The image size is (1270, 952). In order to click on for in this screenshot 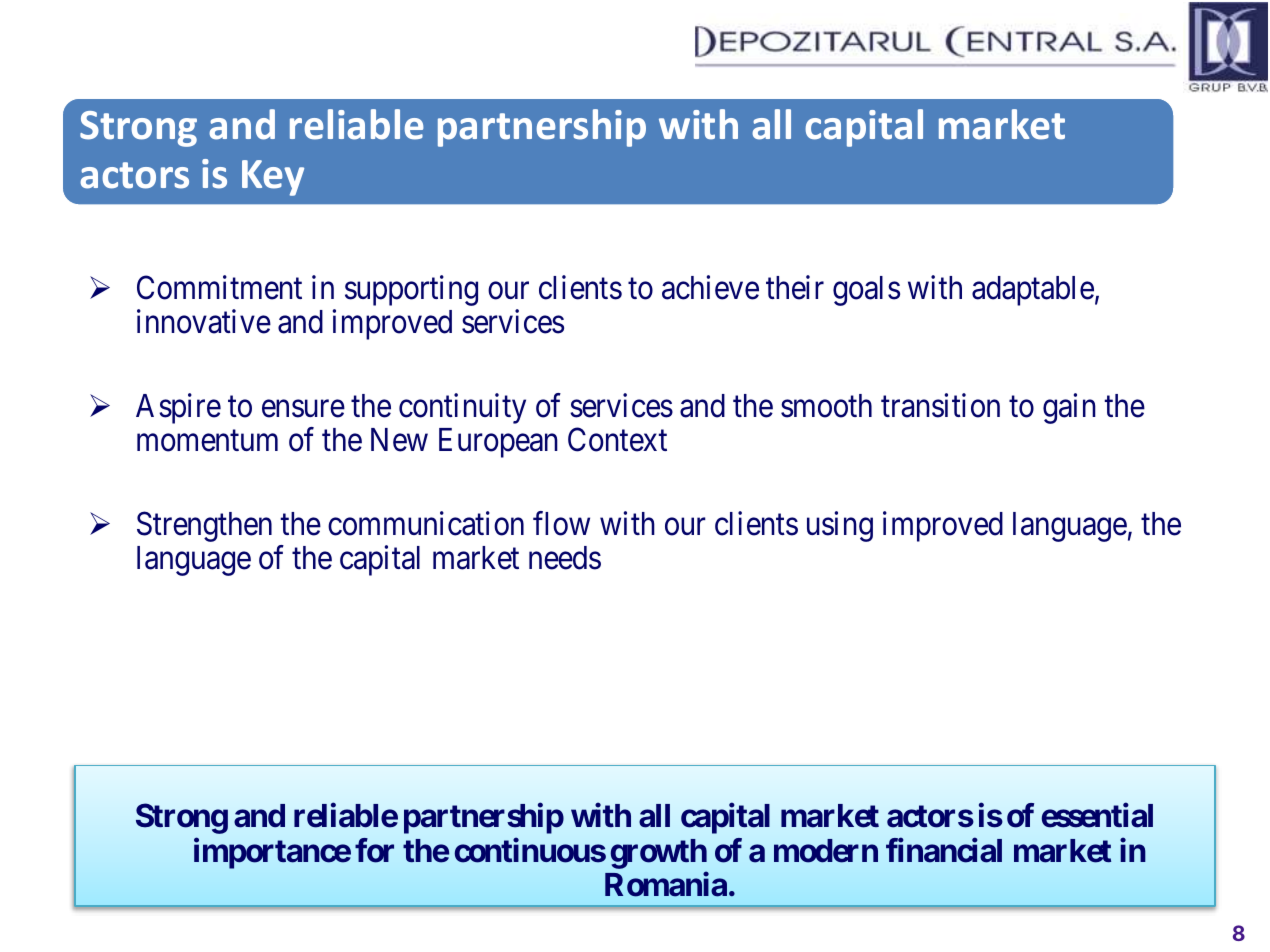, I will do `click(374, 850)`.
